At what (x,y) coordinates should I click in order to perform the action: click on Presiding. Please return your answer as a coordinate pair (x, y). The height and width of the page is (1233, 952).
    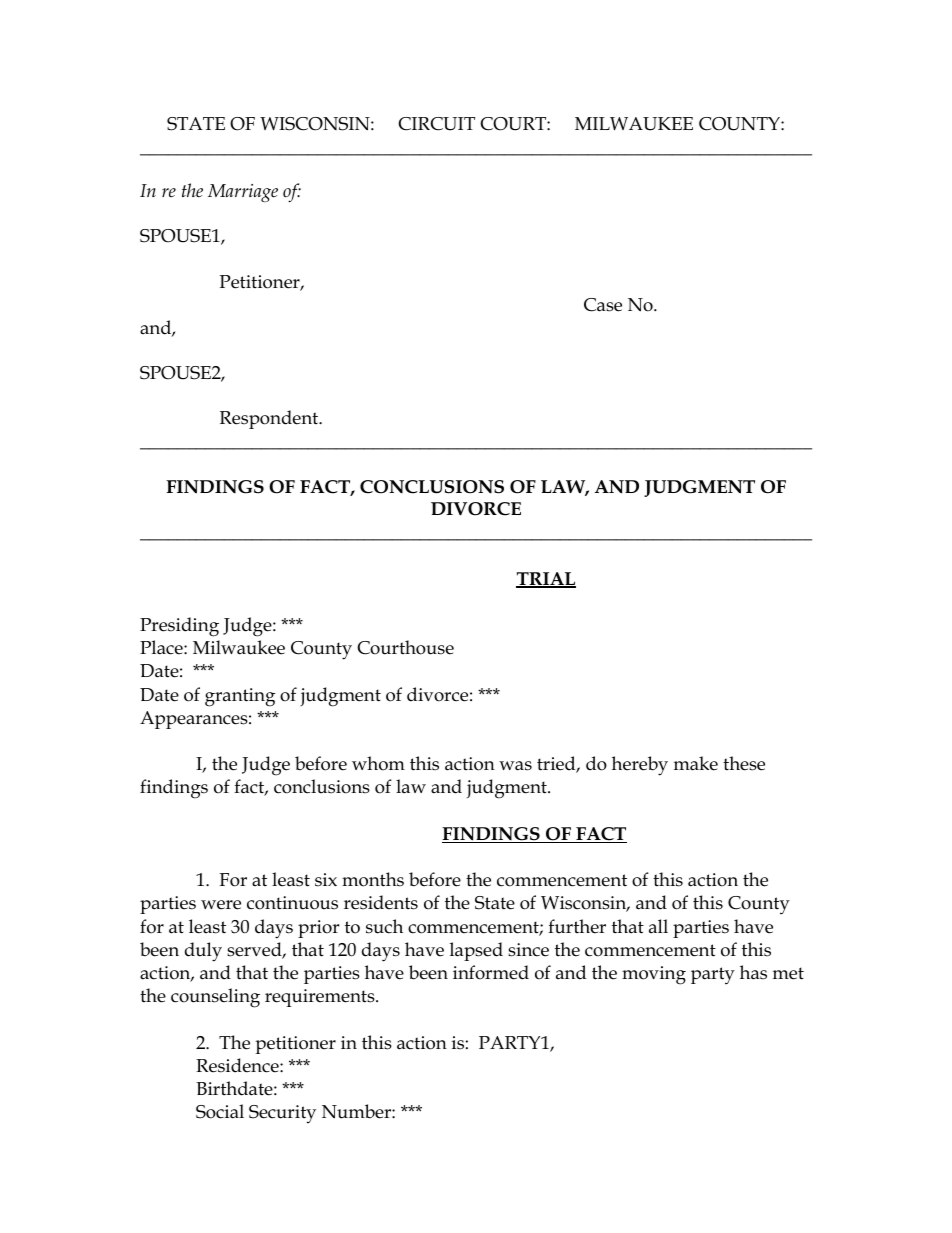
    Looking at the image, I should click on (179, 627).
